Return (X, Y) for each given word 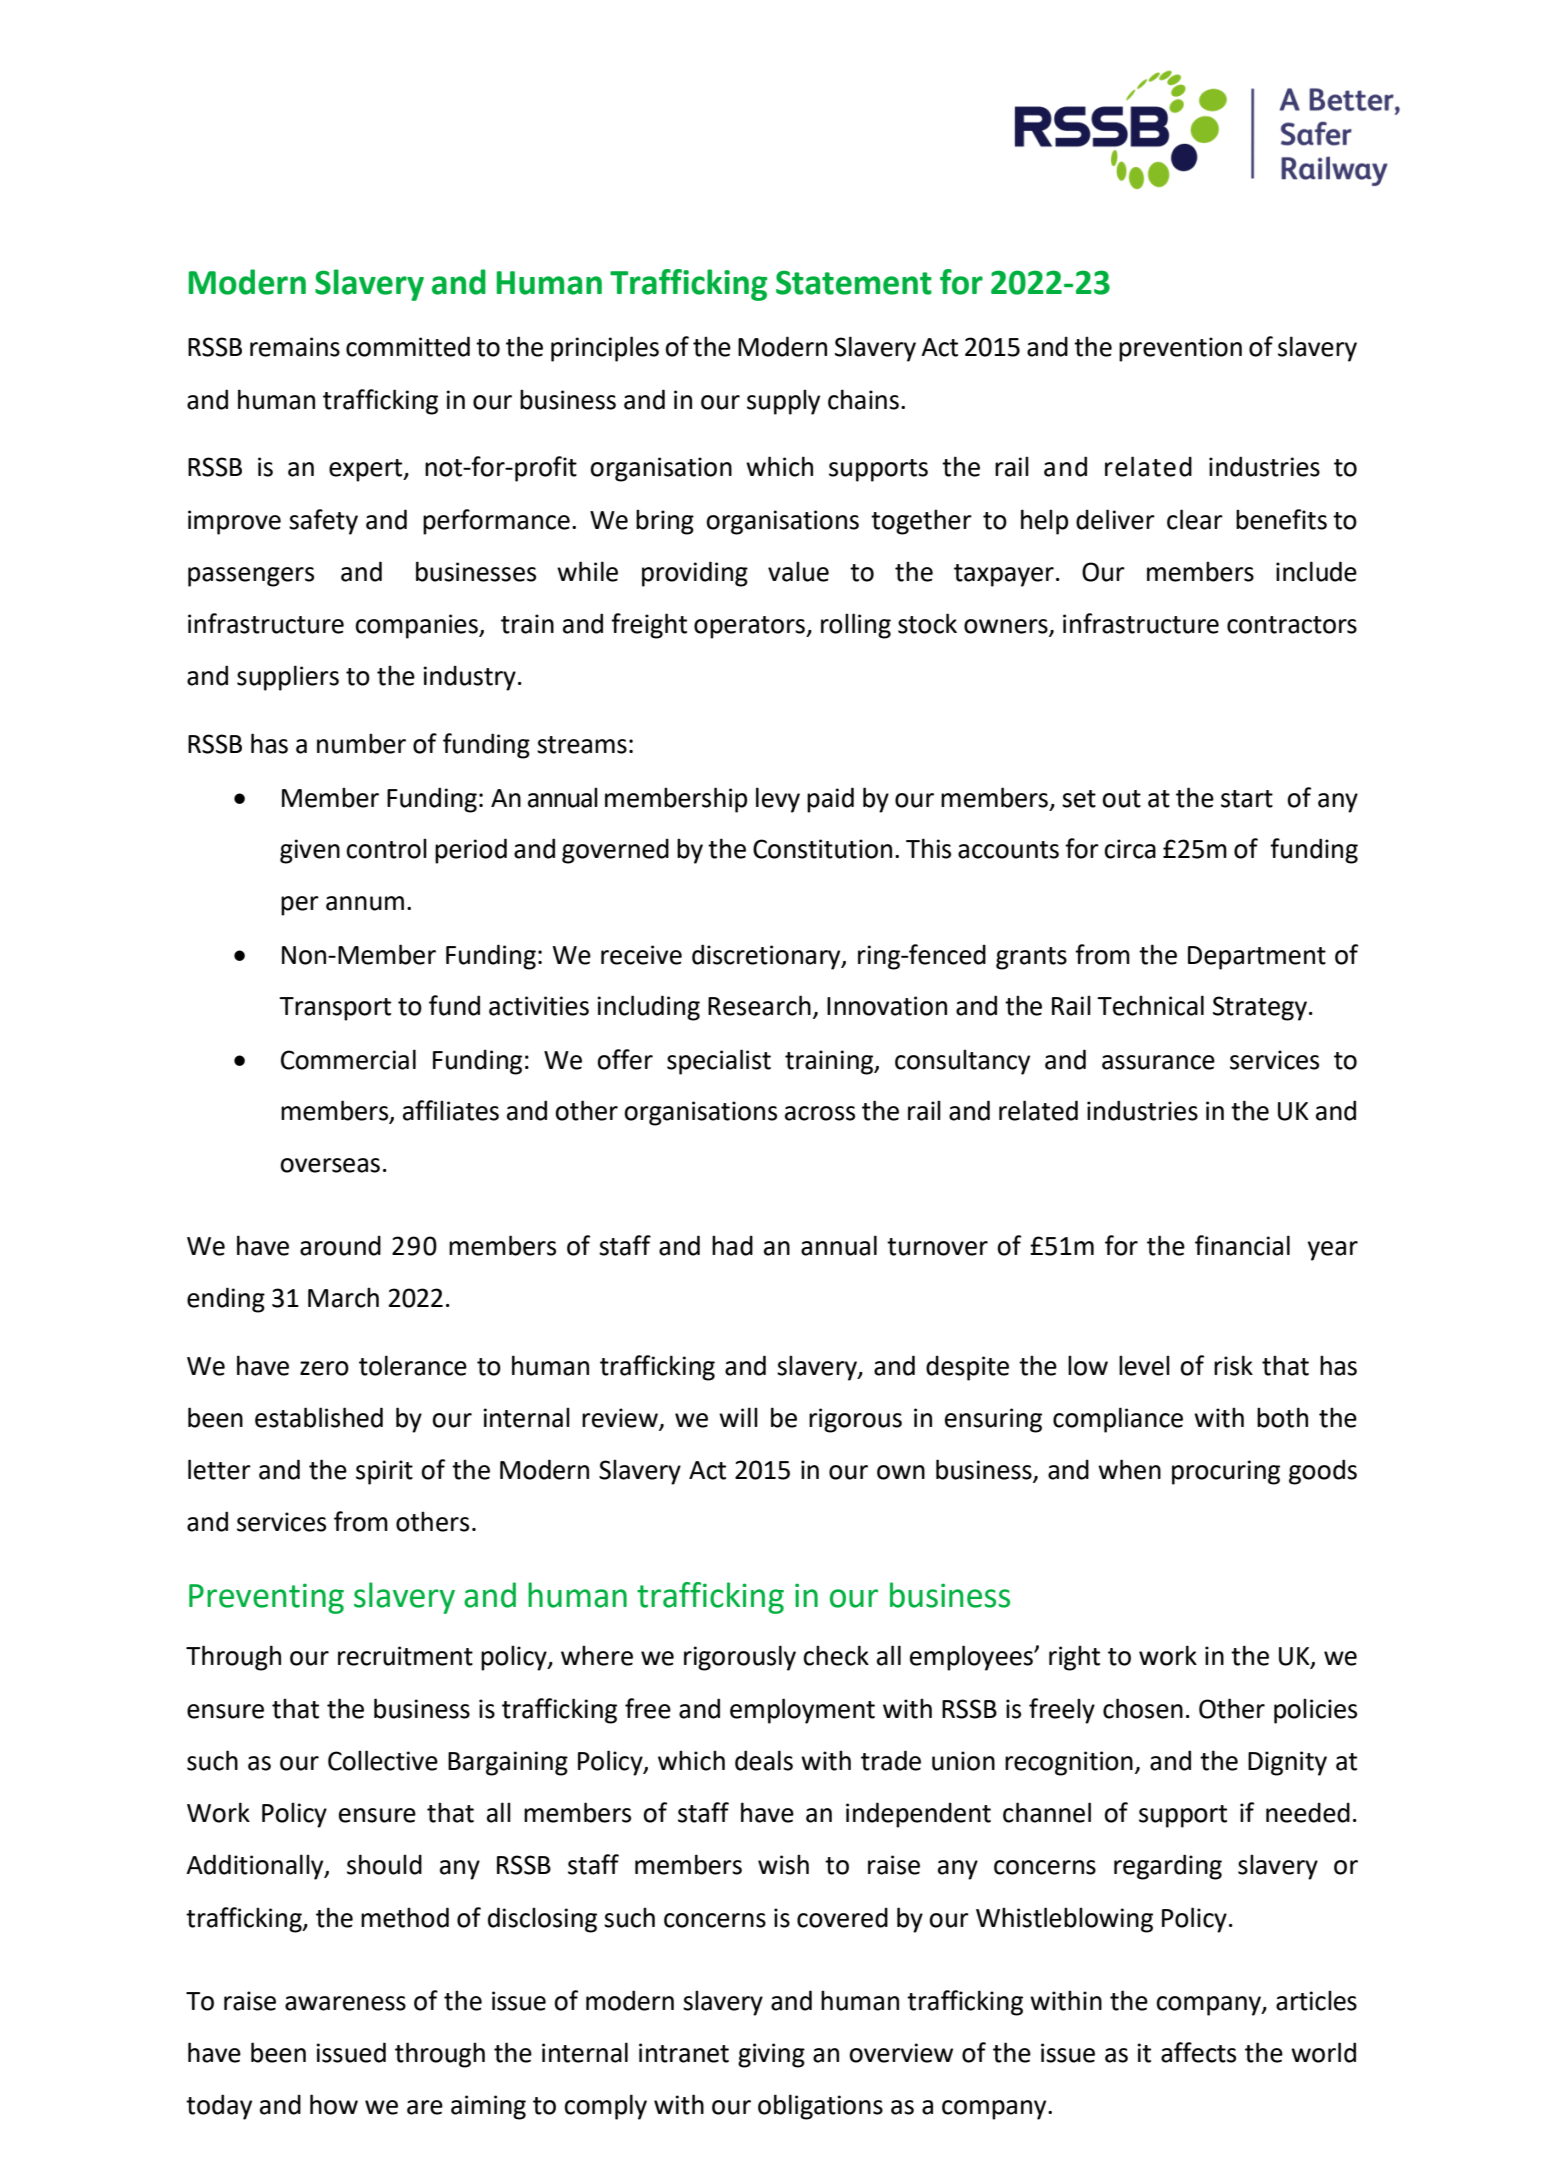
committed (408, 346)
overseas (330, 1165)
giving (771, 2055)
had (732, 1245)
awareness (345, 2003)
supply (783, 402)
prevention (1180, 349)
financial (1242, 1245)
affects (1198, 2052)
